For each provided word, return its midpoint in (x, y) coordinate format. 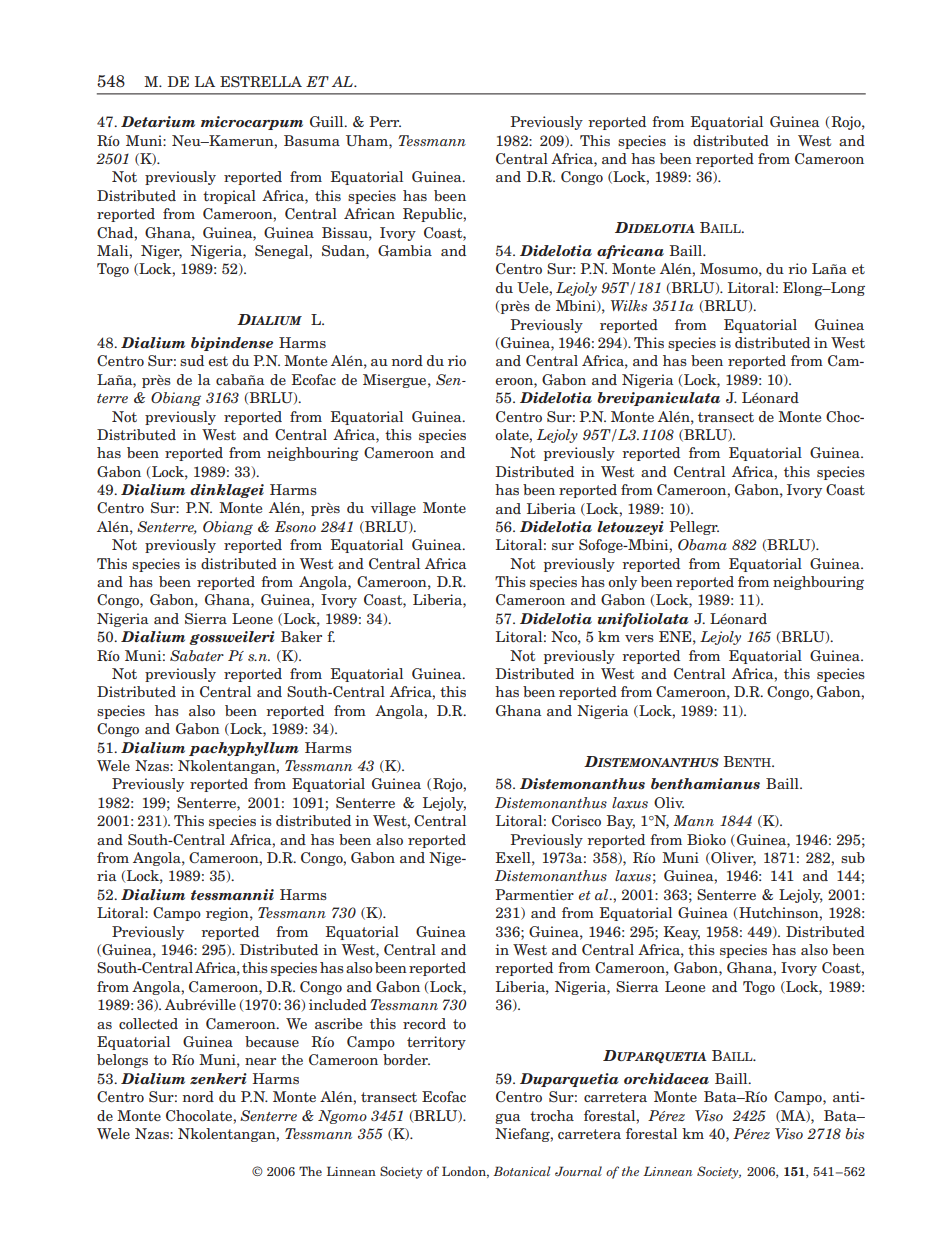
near (260, 1061)
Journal (578, 1171)
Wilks (629, 305)
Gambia (405, 250)
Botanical (522, 1171)
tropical (229, 197)
